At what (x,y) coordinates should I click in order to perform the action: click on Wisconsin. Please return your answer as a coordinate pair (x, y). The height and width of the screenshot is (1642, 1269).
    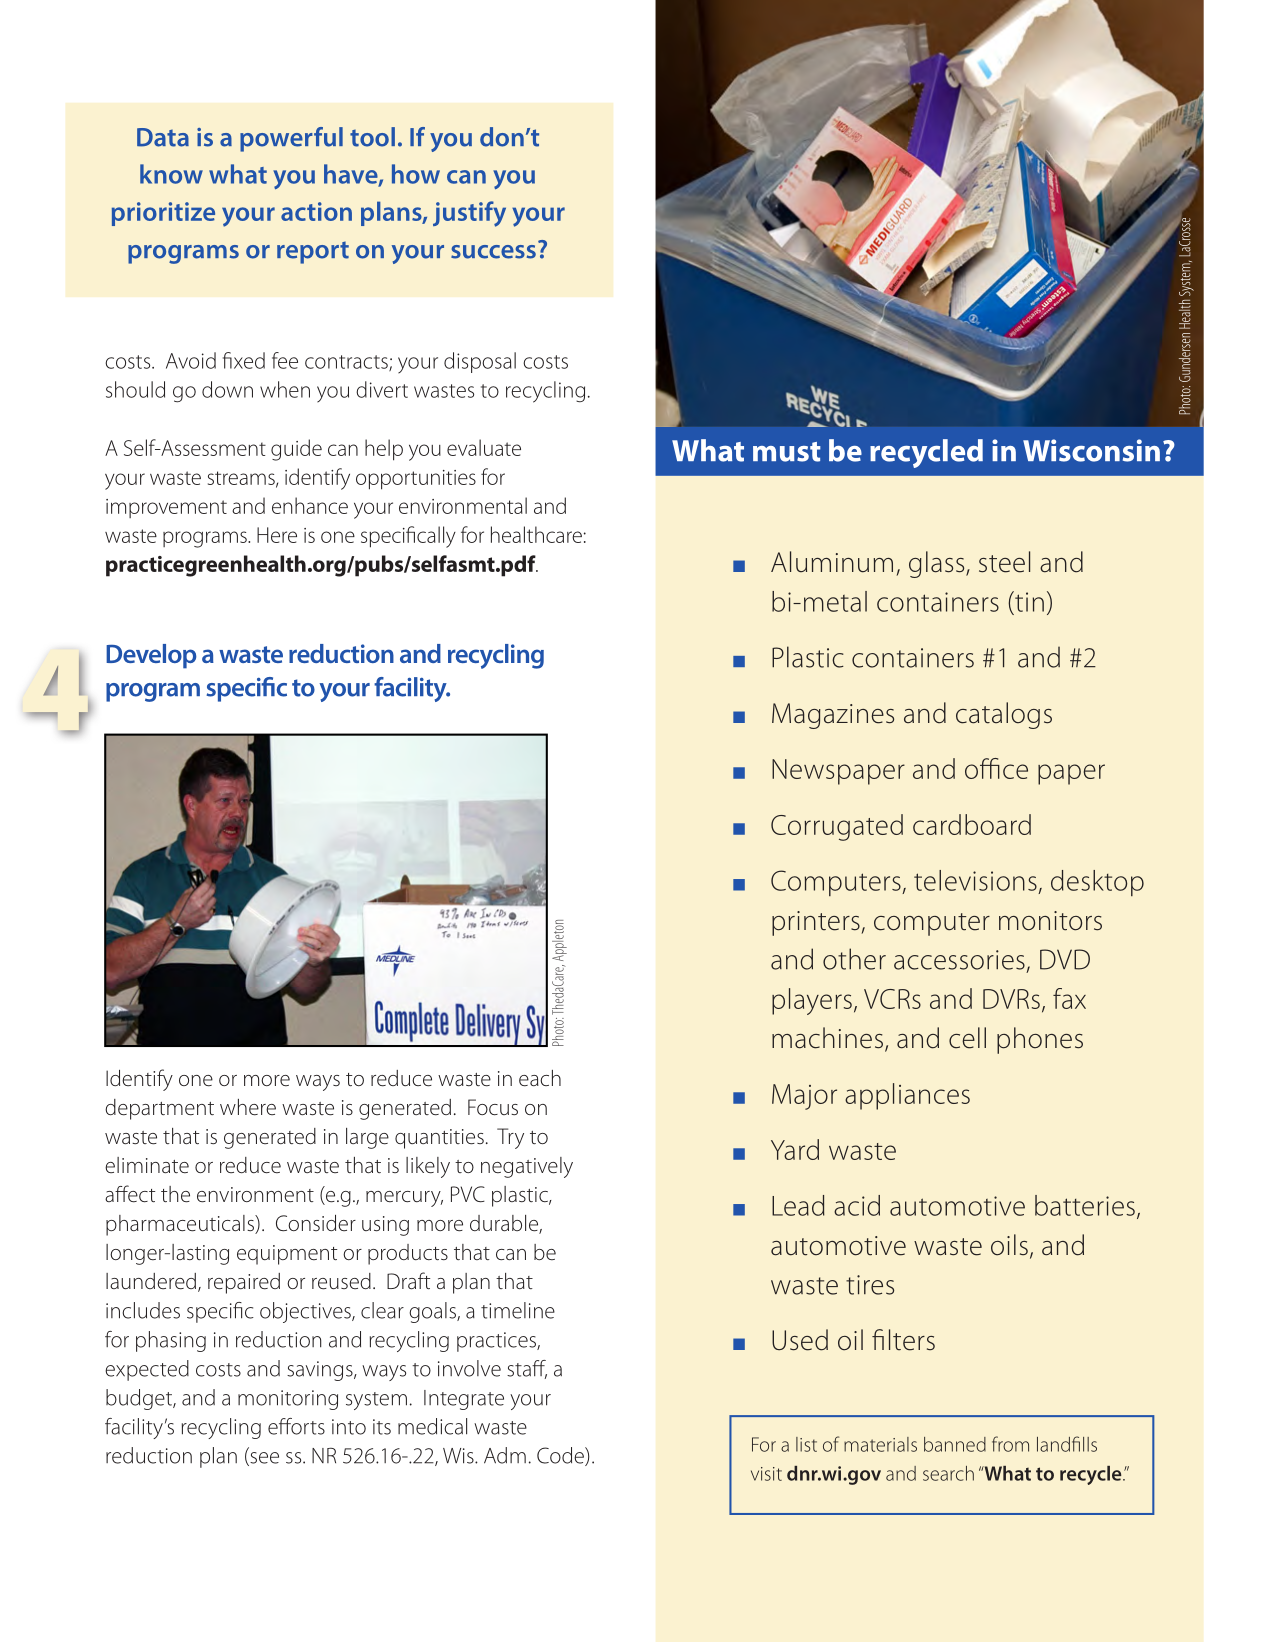
    Looking at the image, I should click on (1091, 450).
